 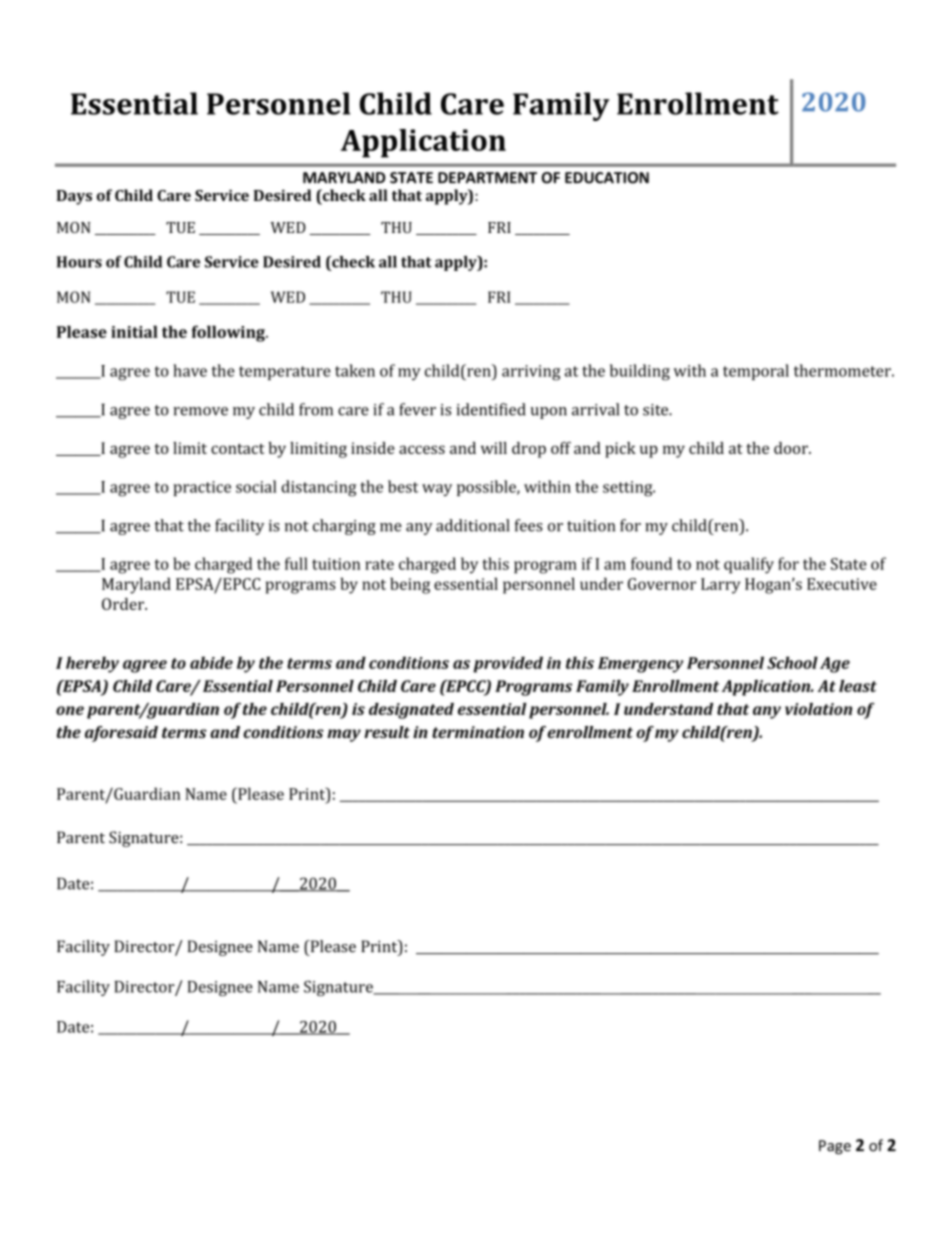 I want to click on violation, so click(x=818, y=709).
